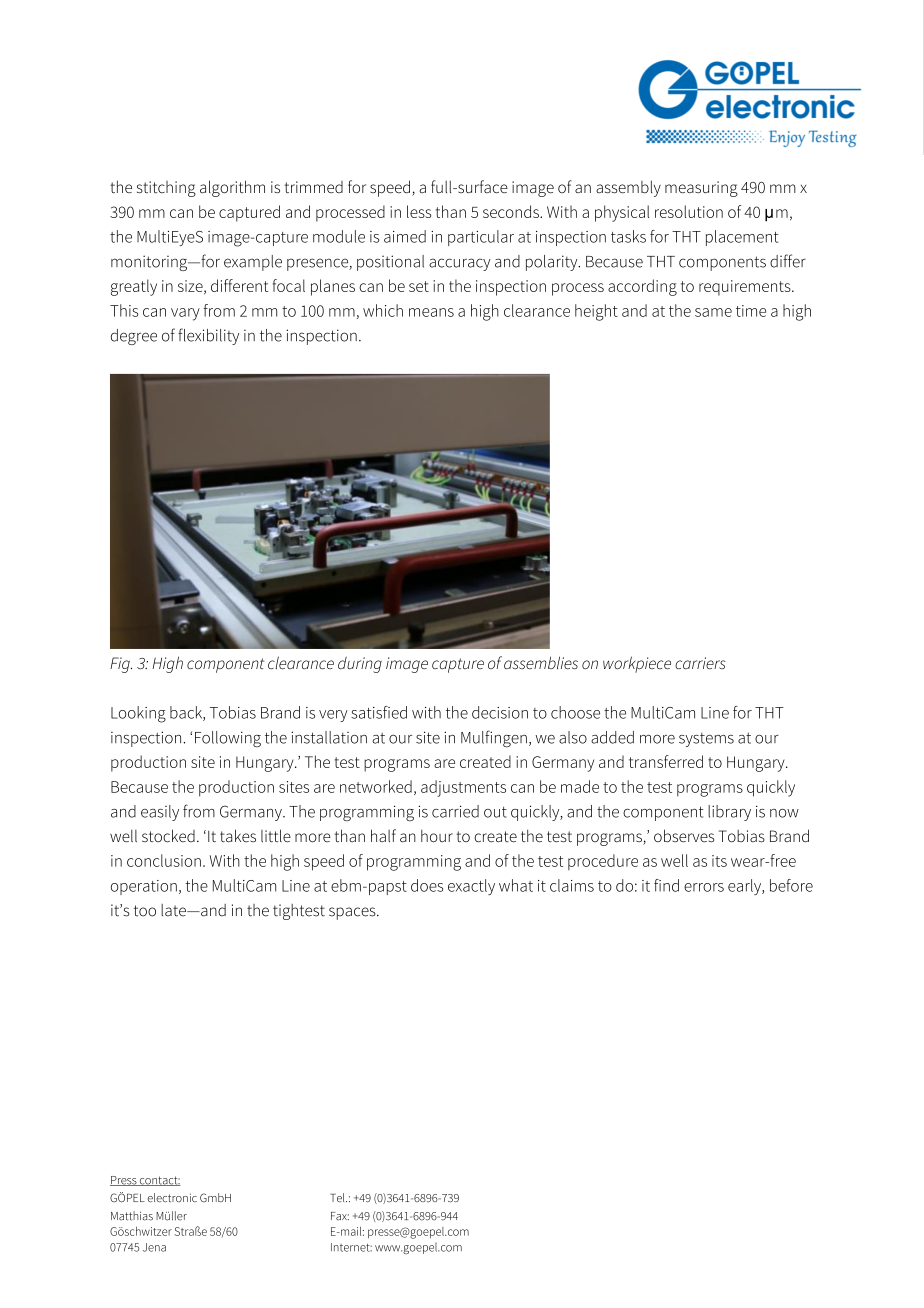 Image resolution: width=924 pixels, height=1308 pixels. What do you see at coordinates (232, 188) in the screenshot?
I see `algorithm` at bounding box center [232, 188].
